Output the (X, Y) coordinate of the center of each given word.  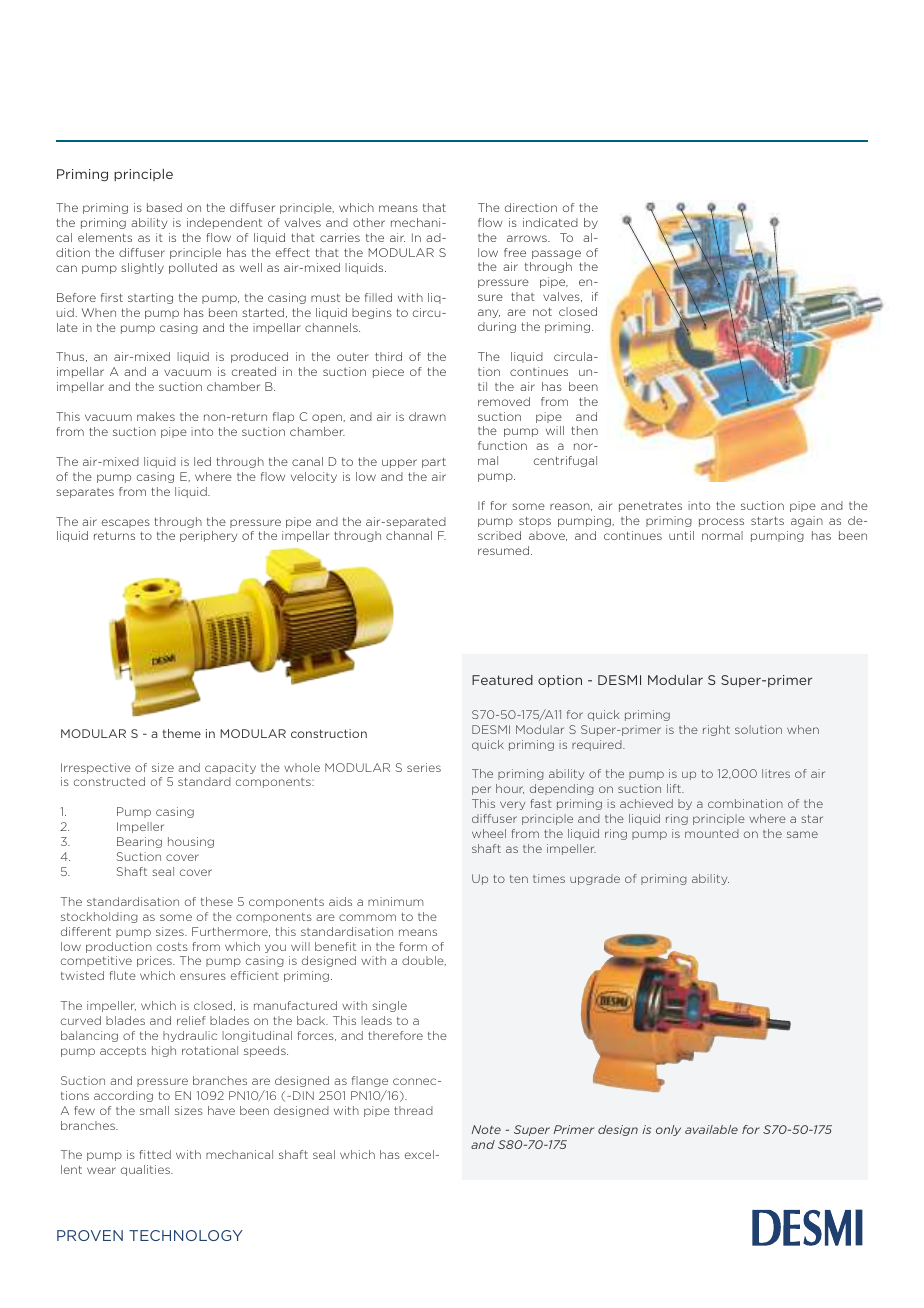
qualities (146, 1170)
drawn (427, 416)
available (711, 1129)
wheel (489, 833)
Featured (502, 680)
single (389, 1006)
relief (191, 1020)
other (369, 222)
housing (191, 842)
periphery (208, 536)
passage (556, 254)
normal (722, 535)
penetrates (650, 507)
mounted (712, 833)
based (164, 207)
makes (156, 416)
